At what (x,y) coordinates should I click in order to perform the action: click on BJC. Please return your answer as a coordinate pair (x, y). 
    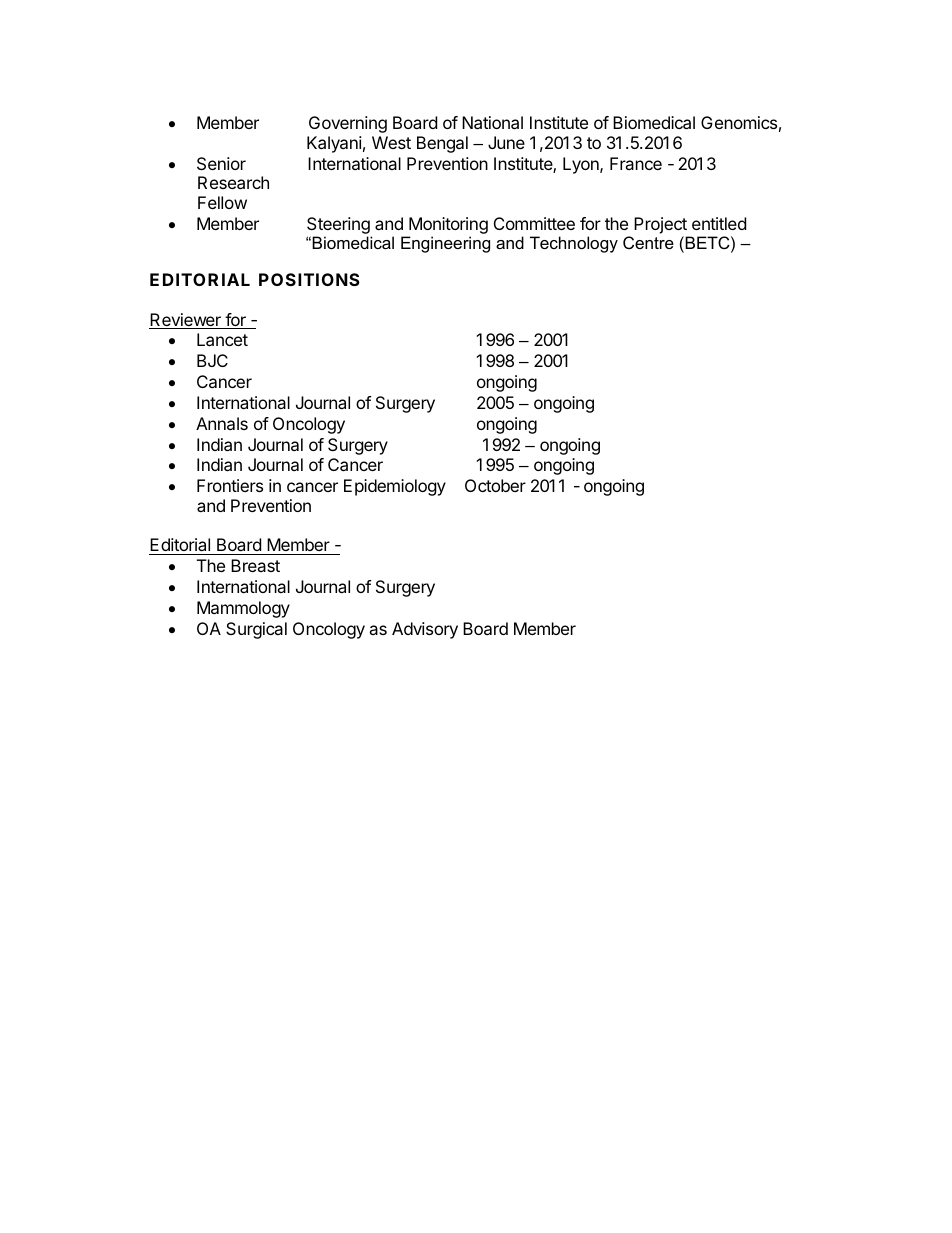
    Looking at the image, I should click on (212, 360).
